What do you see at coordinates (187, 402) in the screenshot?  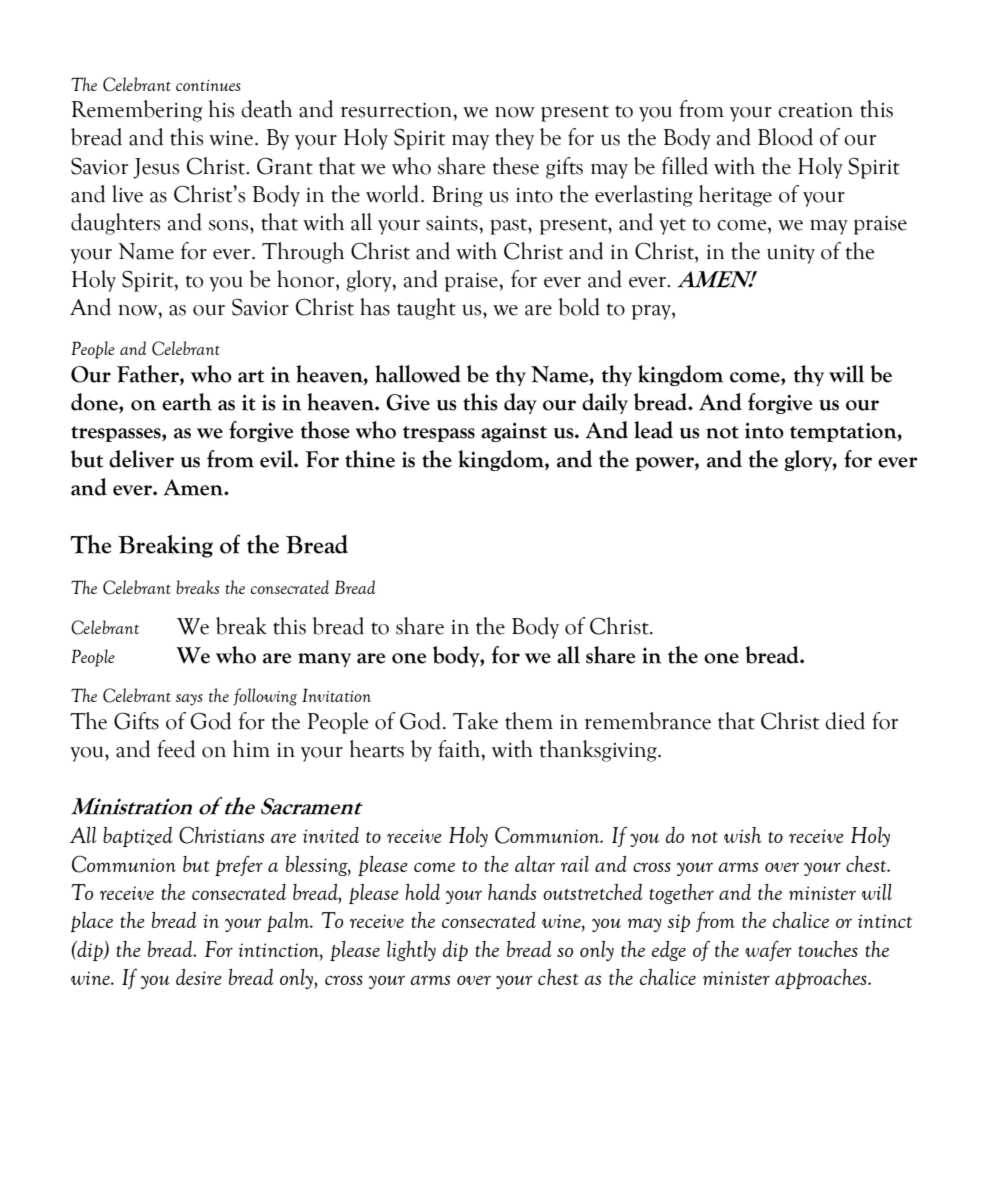 I see `earth` at bounding box center [187, 402].
